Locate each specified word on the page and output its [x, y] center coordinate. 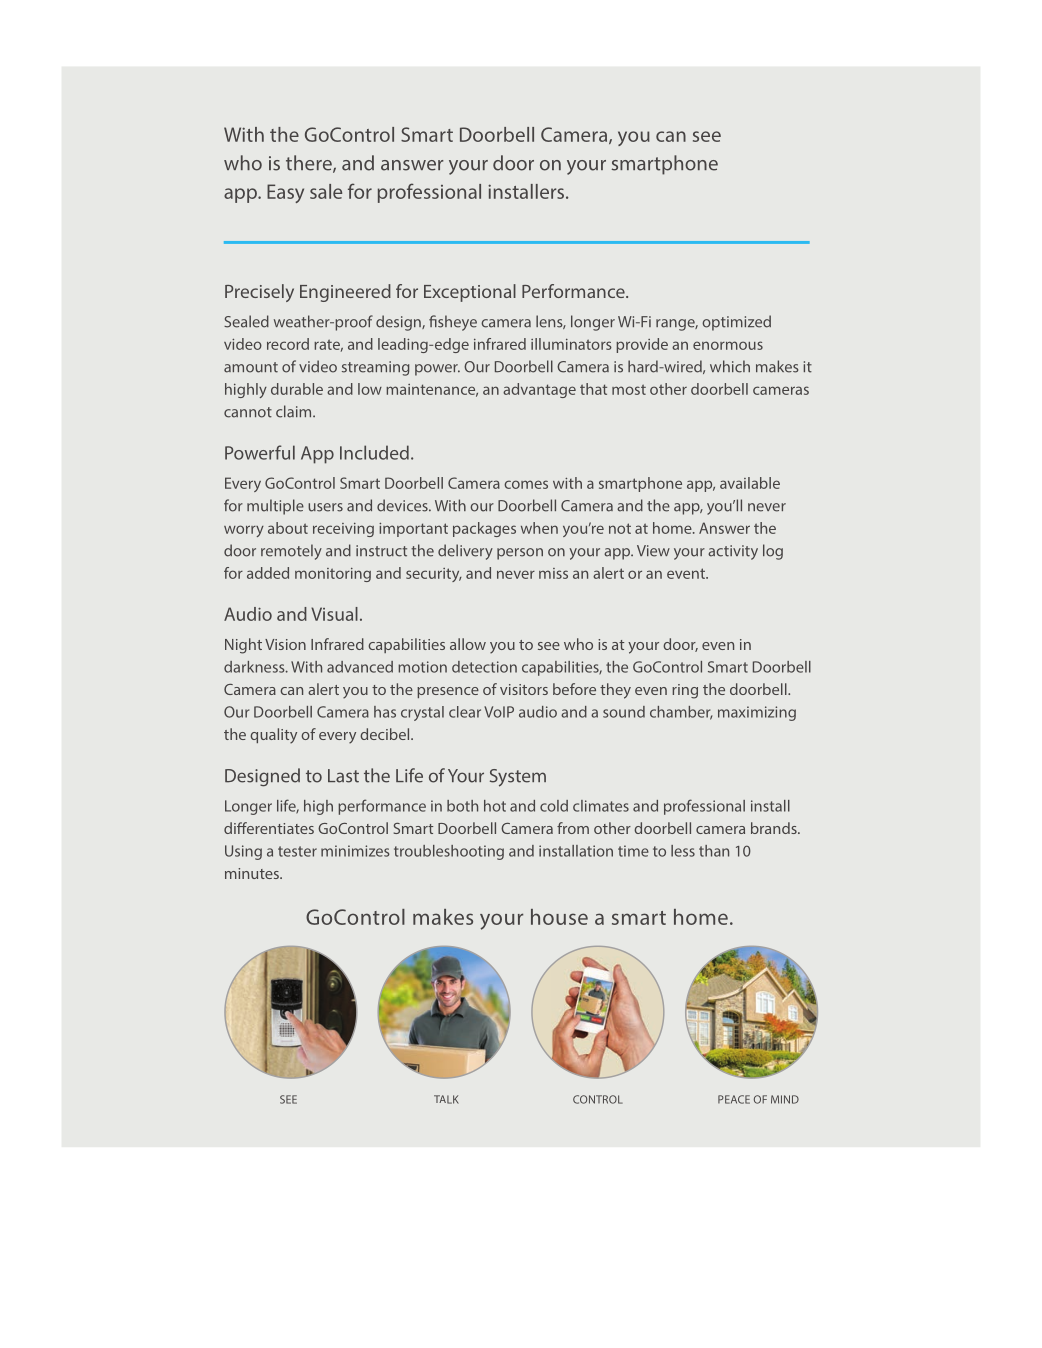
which [730, 366]
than [714, 851]
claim [295, 411]
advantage [539, 390]
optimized [736, 323]
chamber [681, 713]
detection [484, 667]
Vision [285, 644]
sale [326, 191]
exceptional [470, 293]
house [559, 917]
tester [297, 851]
